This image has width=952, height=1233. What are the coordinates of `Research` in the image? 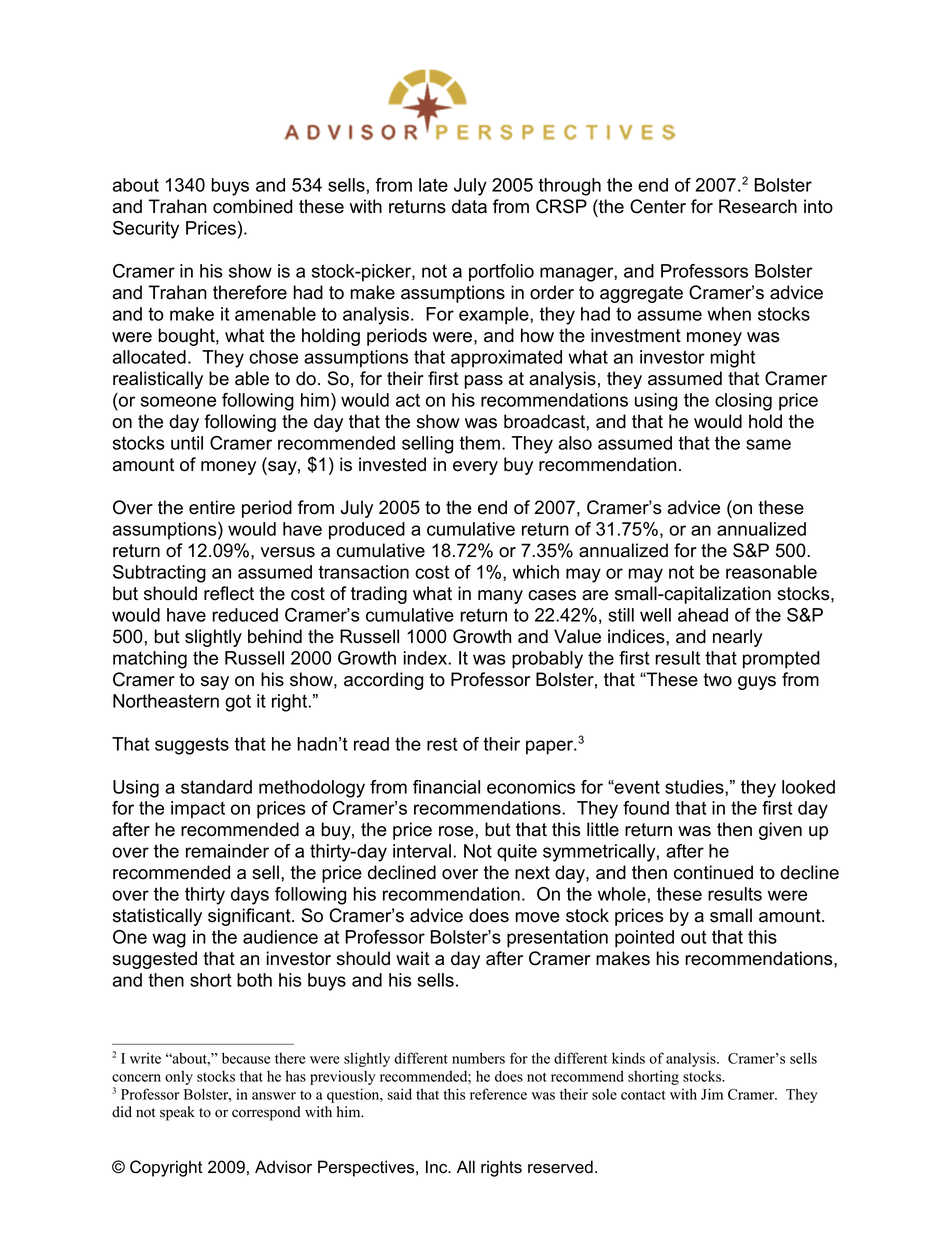 It's located at (758, 206).
